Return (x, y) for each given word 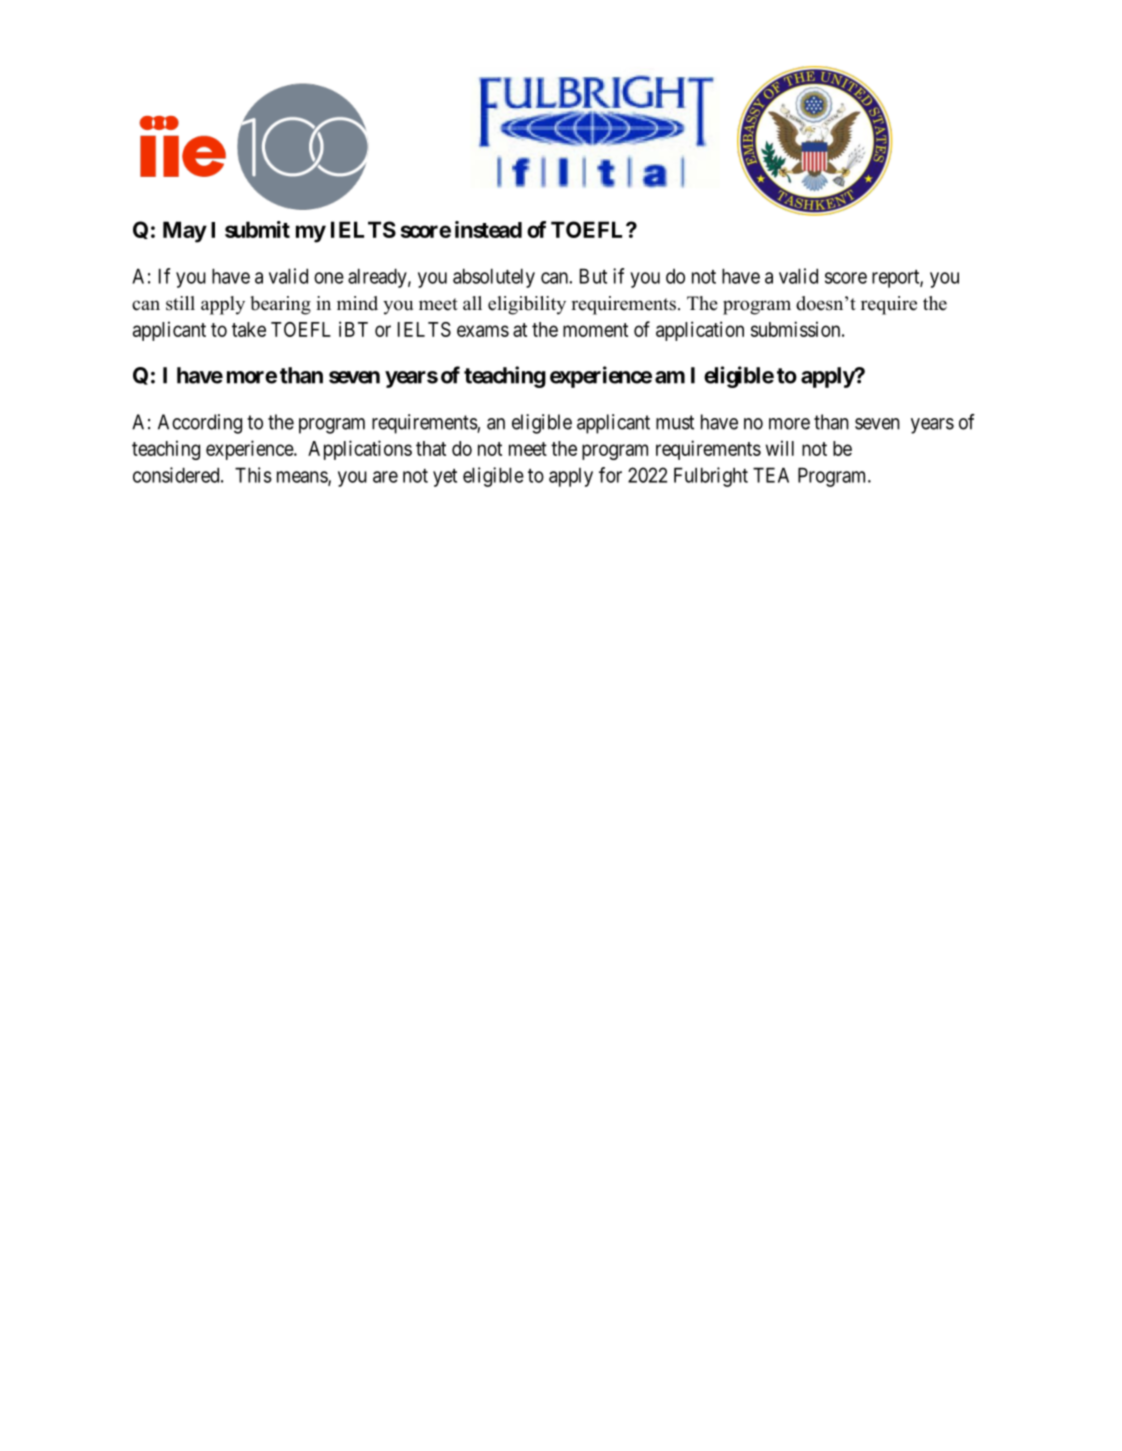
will (780, 448)
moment (595, 330)
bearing (280, 305)
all (472, 303)
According (200, 424)
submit (257, 229)
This (253, 475)
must (675, 422)
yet (445, 478)
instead (488, 229)
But (593, 276)
